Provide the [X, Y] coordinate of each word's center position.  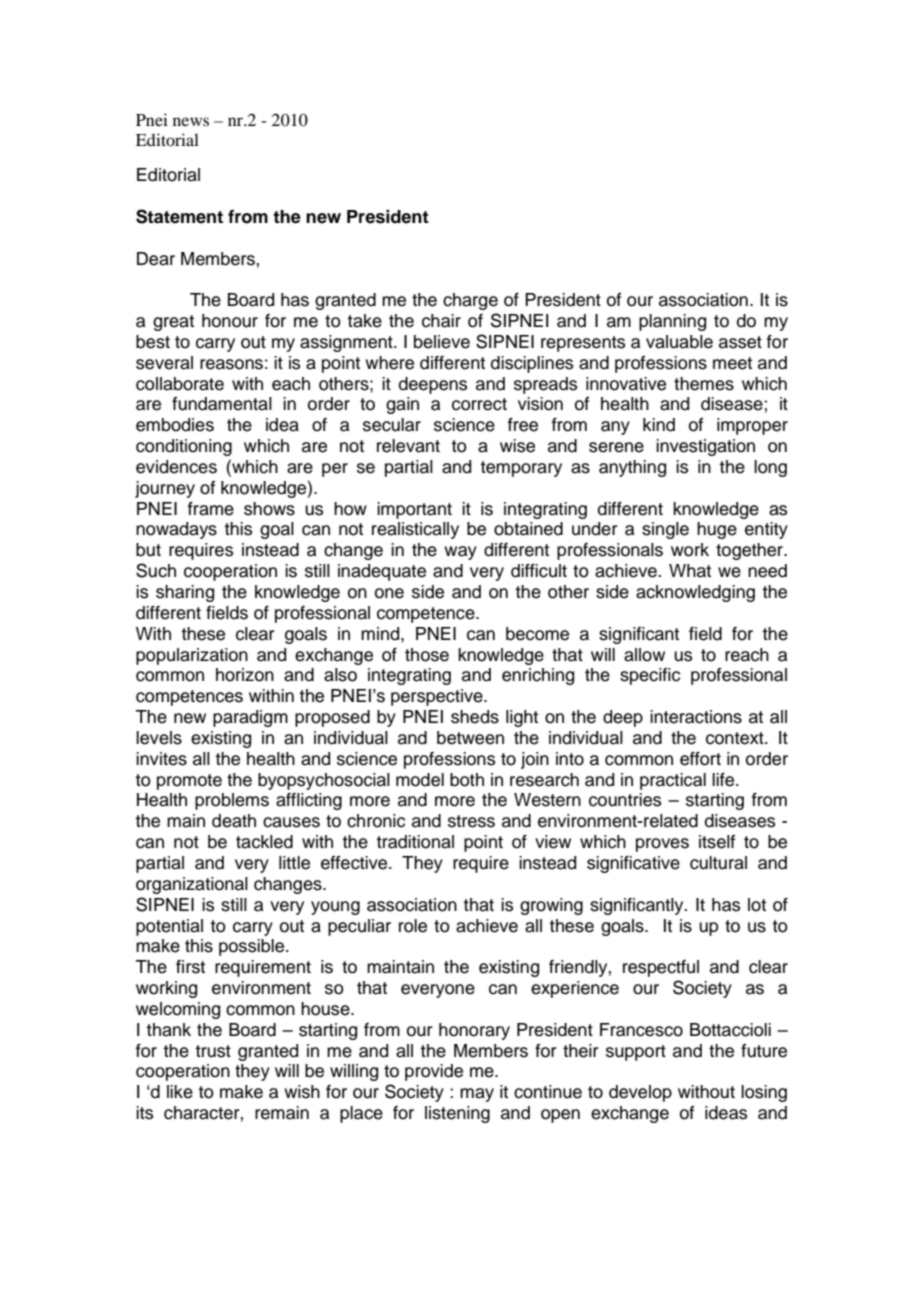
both [467, 780]
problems [232, 801]
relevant [408, 446]
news [191, 121]
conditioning [184, 447]
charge [470, 301]
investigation [705, 447]
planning [672, 322]
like [180, 1092]
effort [700, 759]
